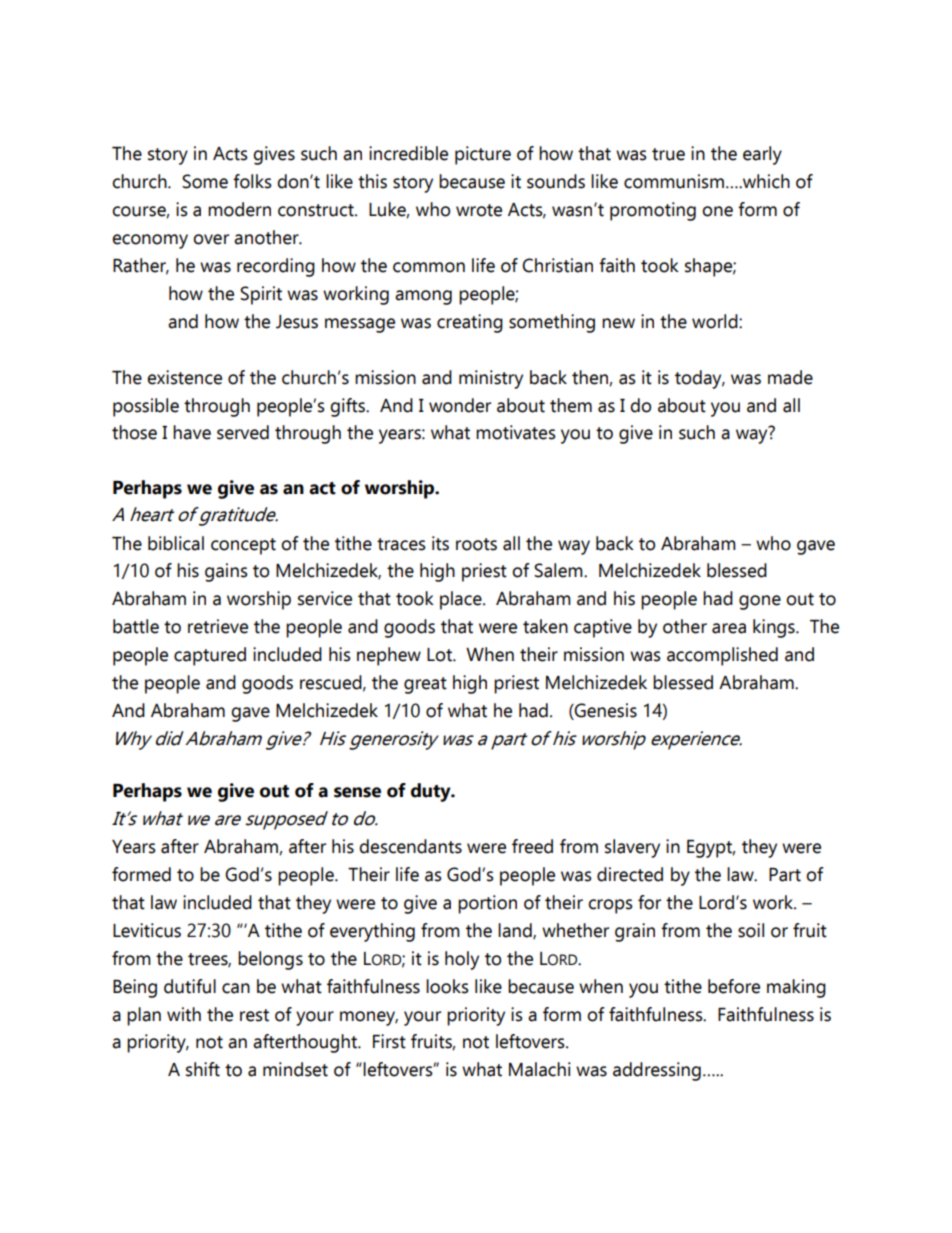  I want to click on retrieve, so click(218, 626).
